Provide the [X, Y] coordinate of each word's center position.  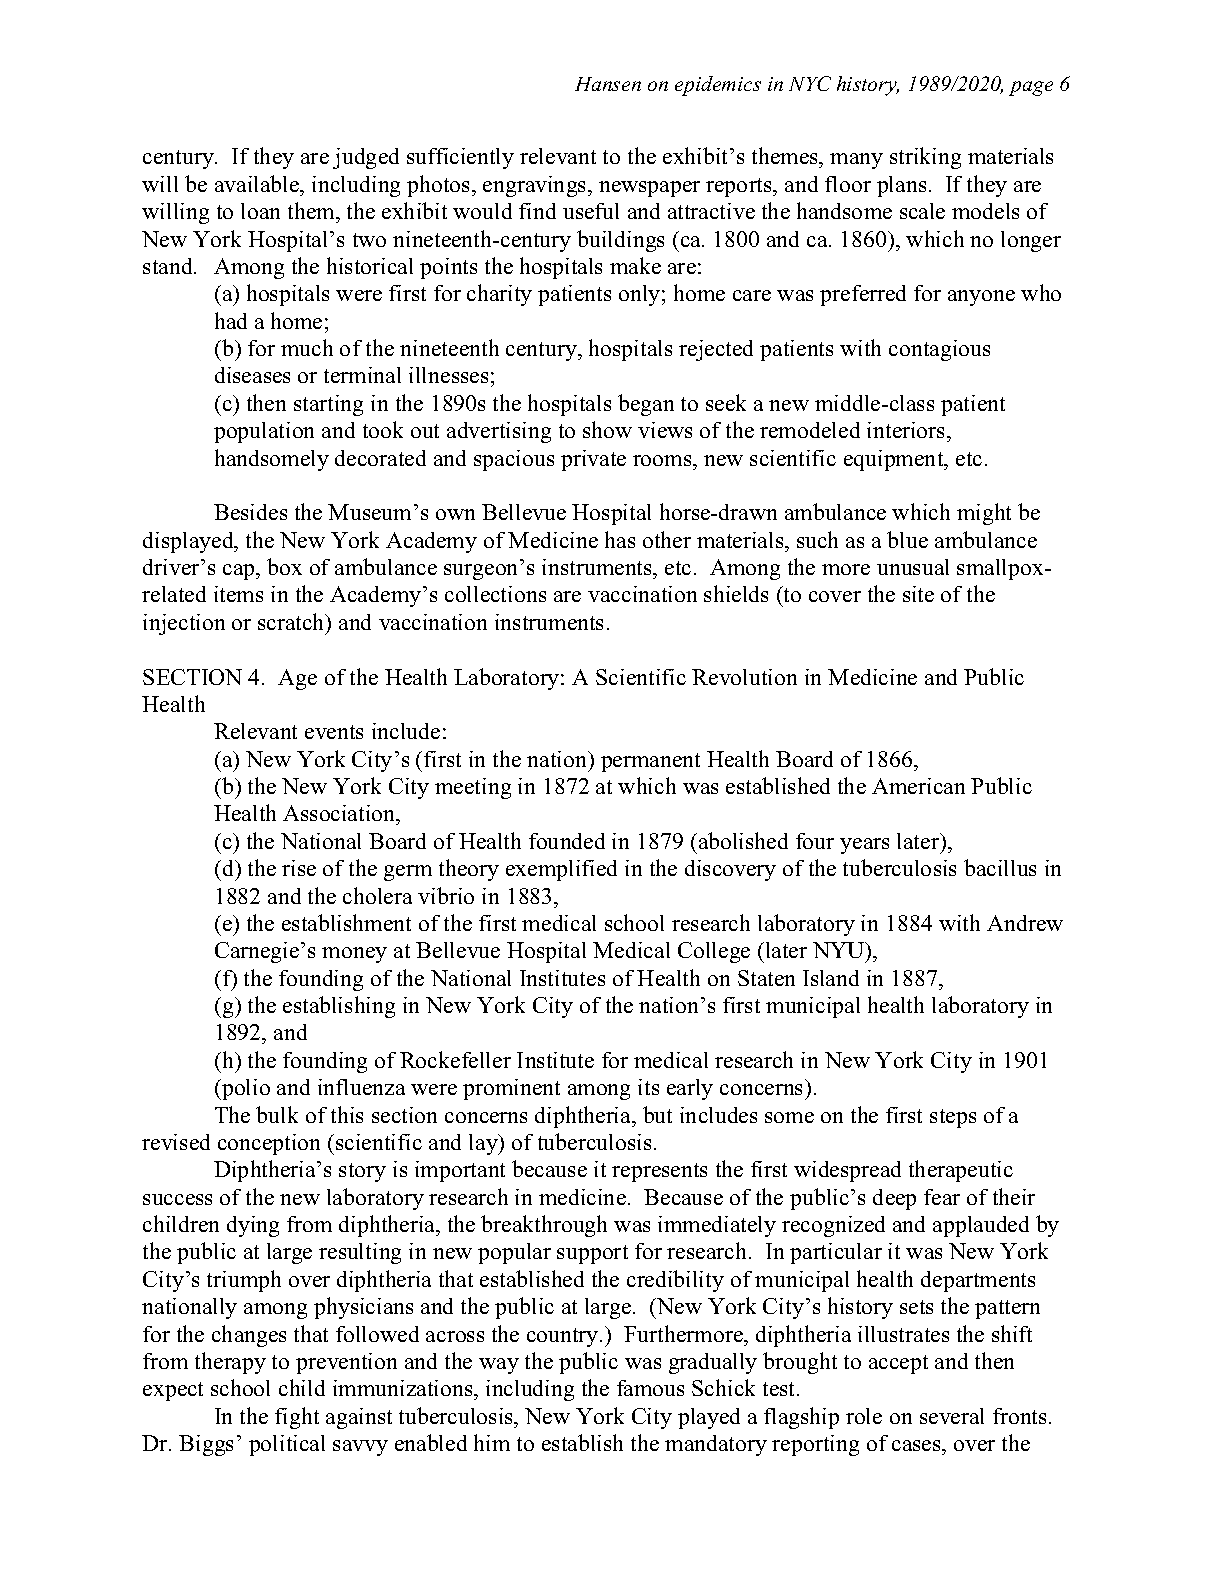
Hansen [608, 84]
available [258, 183]
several [952, 1416]
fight [297, 1418]
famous [650, 1388]
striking [925, 158]
